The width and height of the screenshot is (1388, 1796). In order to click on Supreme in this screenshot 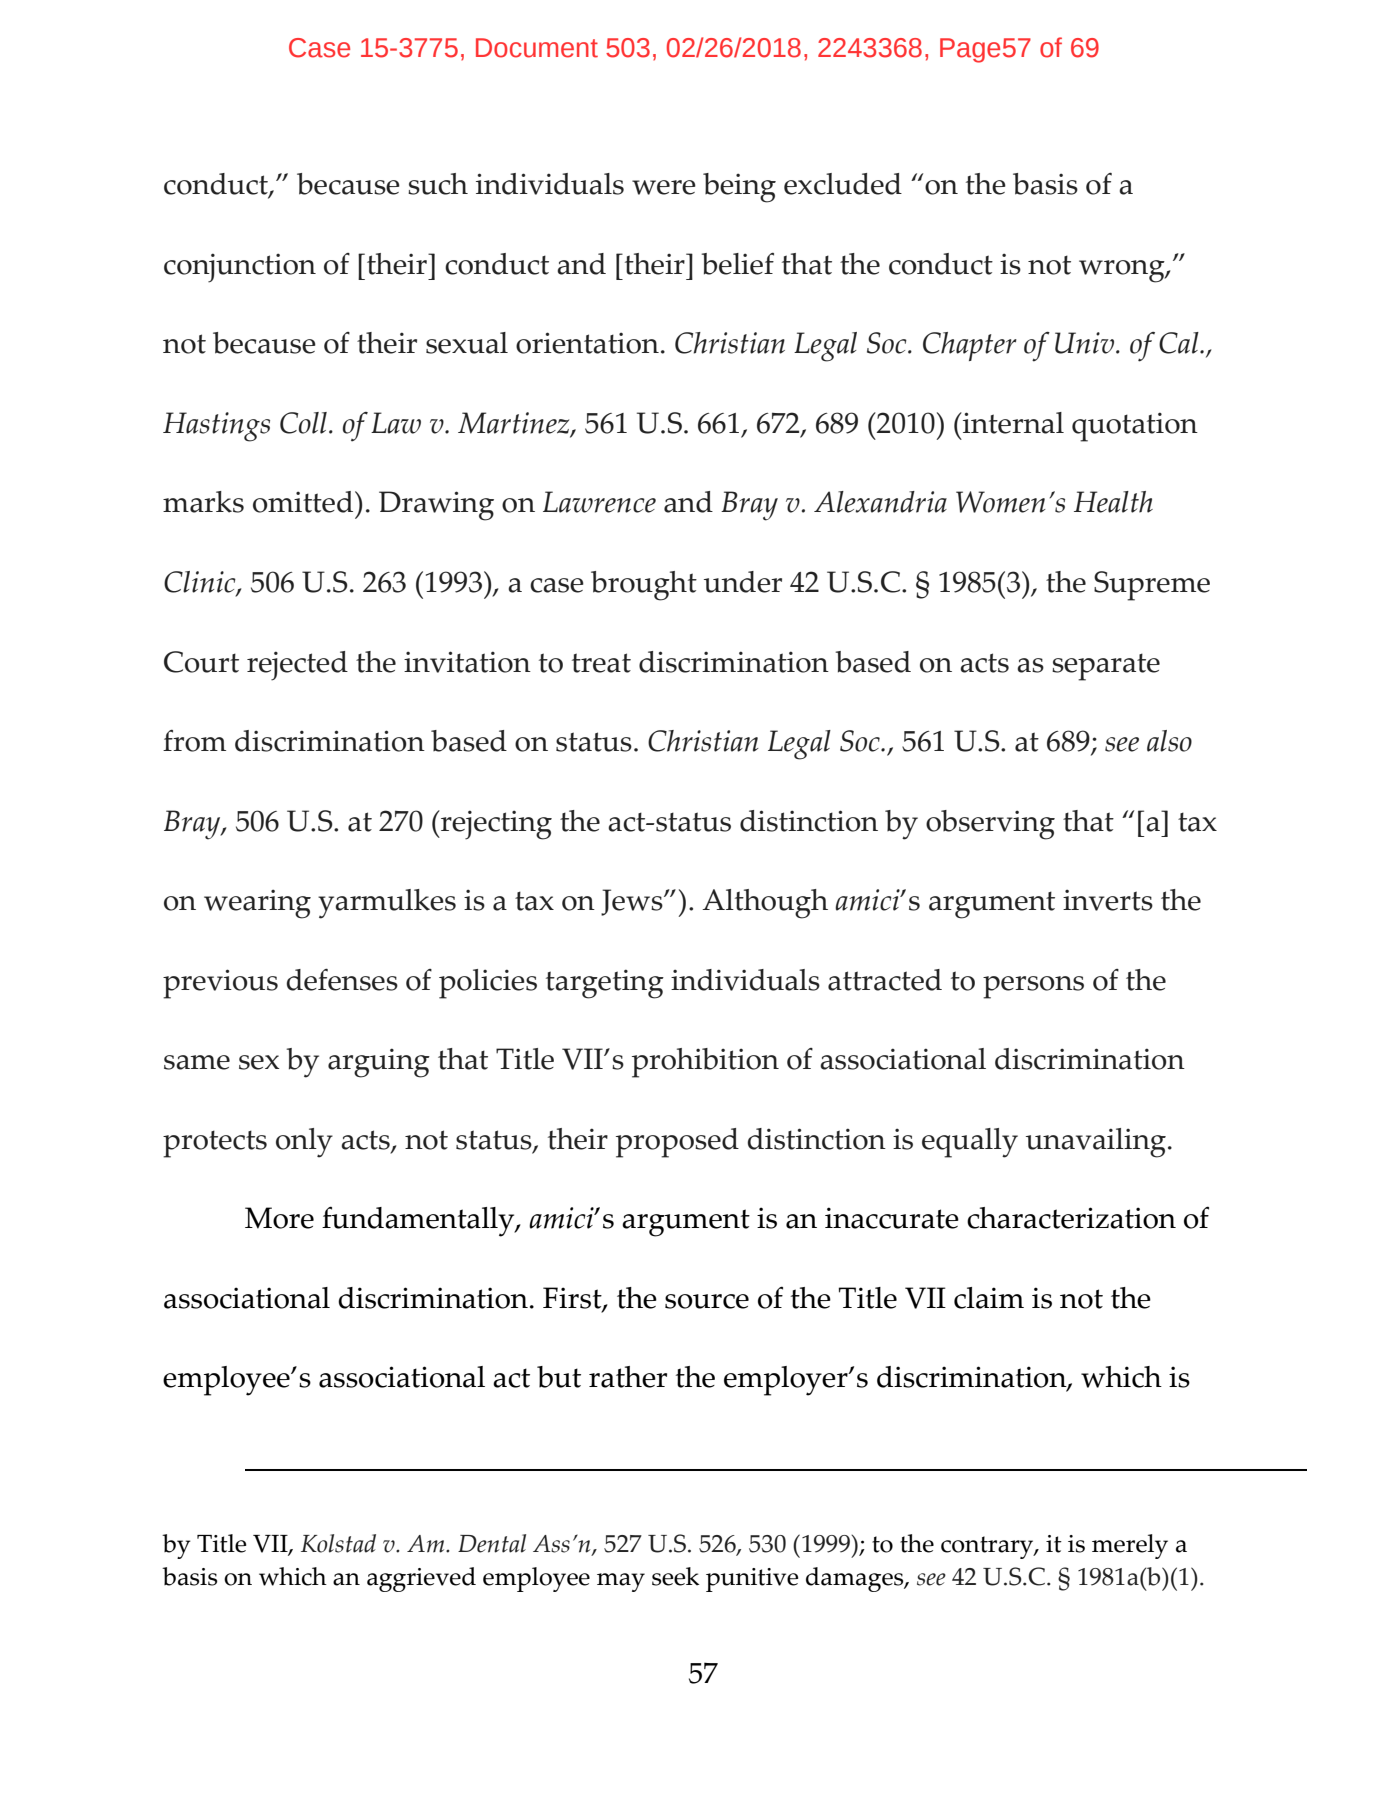, I will do `click(1152, 586)`.
